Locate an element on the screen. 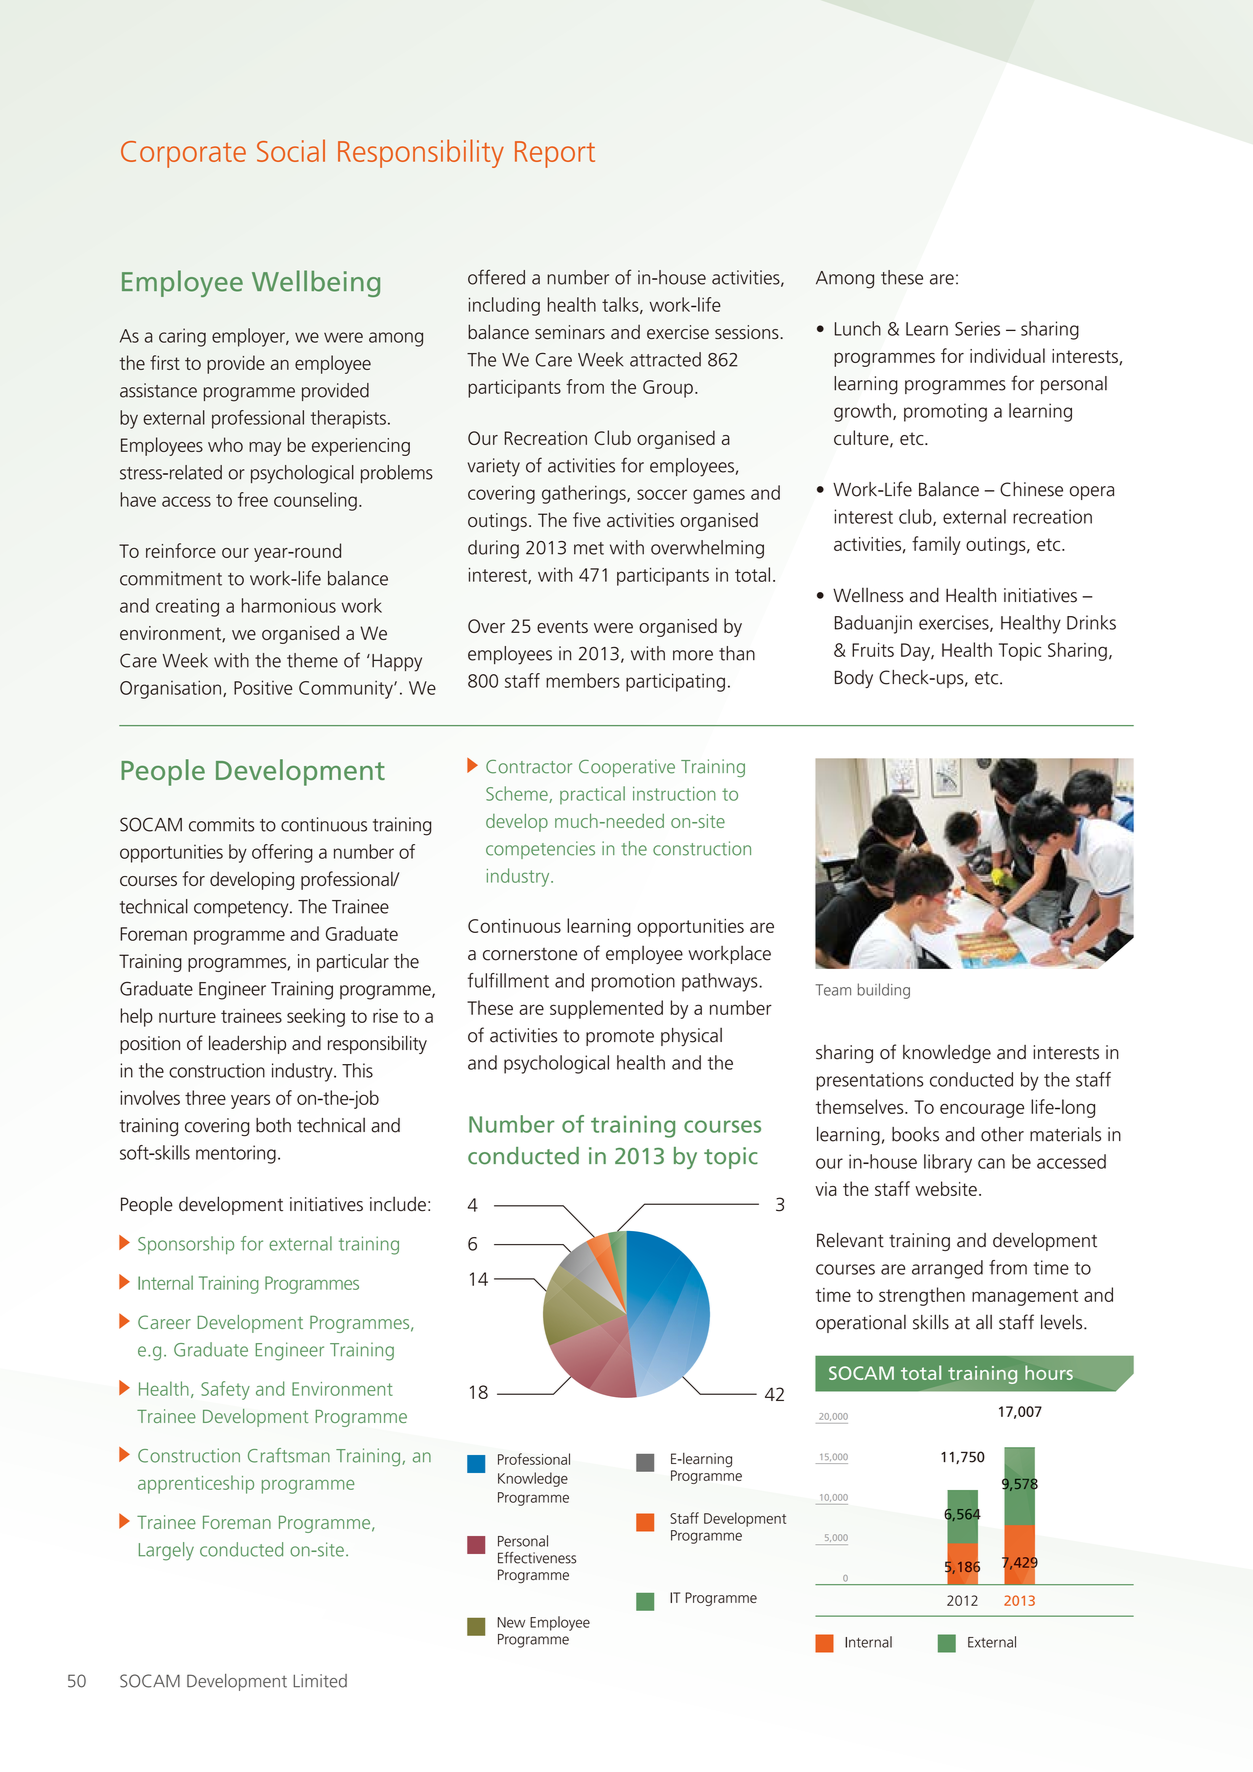 The height and width of the screenshot is (1772, 1253). Limited is located at coordinates (320, 1681).
